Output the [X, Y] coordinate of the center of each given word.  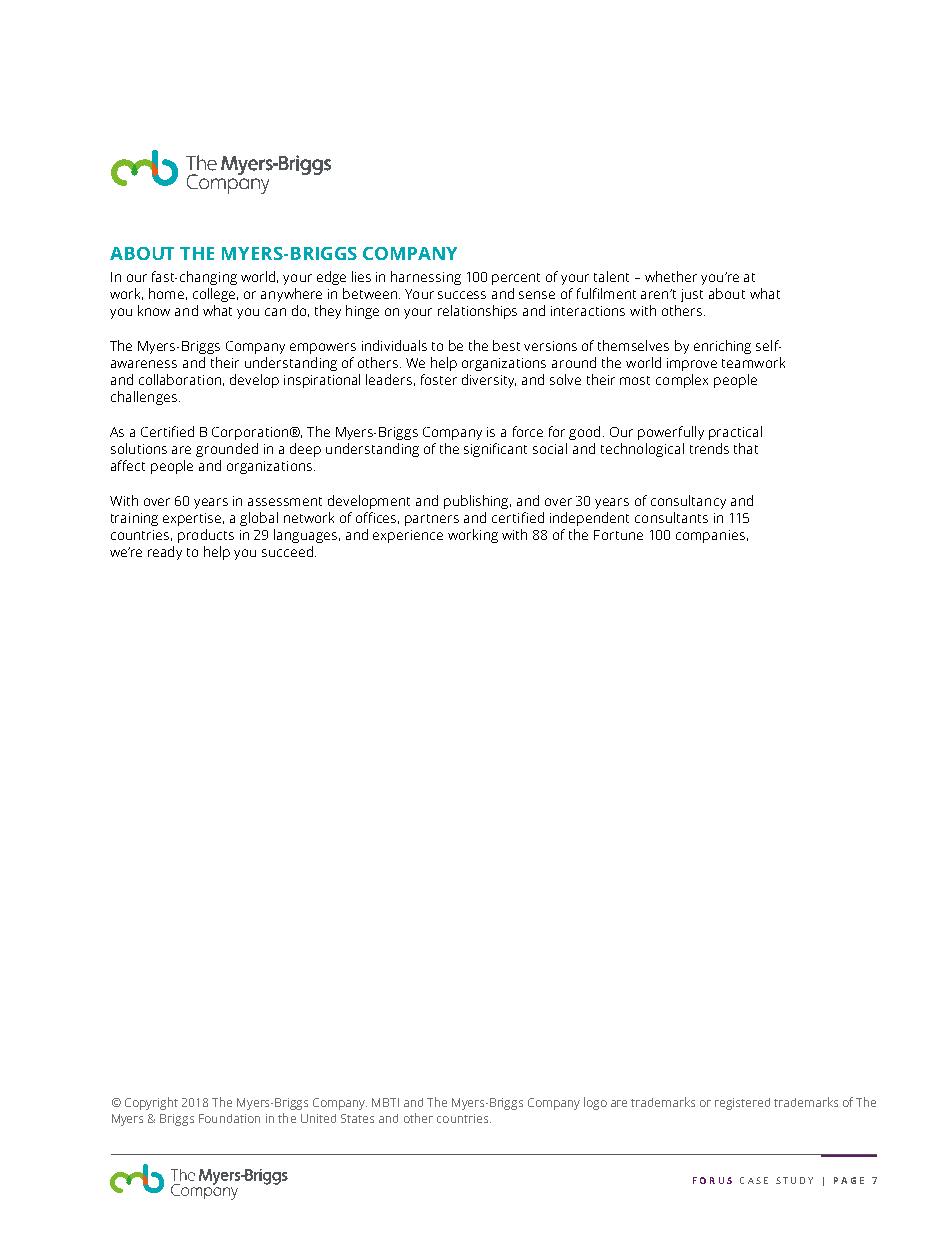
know [154, 310]
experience [408, 536]
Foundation [229, 1118]
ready [165, 553]
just [692, 295]
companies [710, 536]
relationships [477, 312]
